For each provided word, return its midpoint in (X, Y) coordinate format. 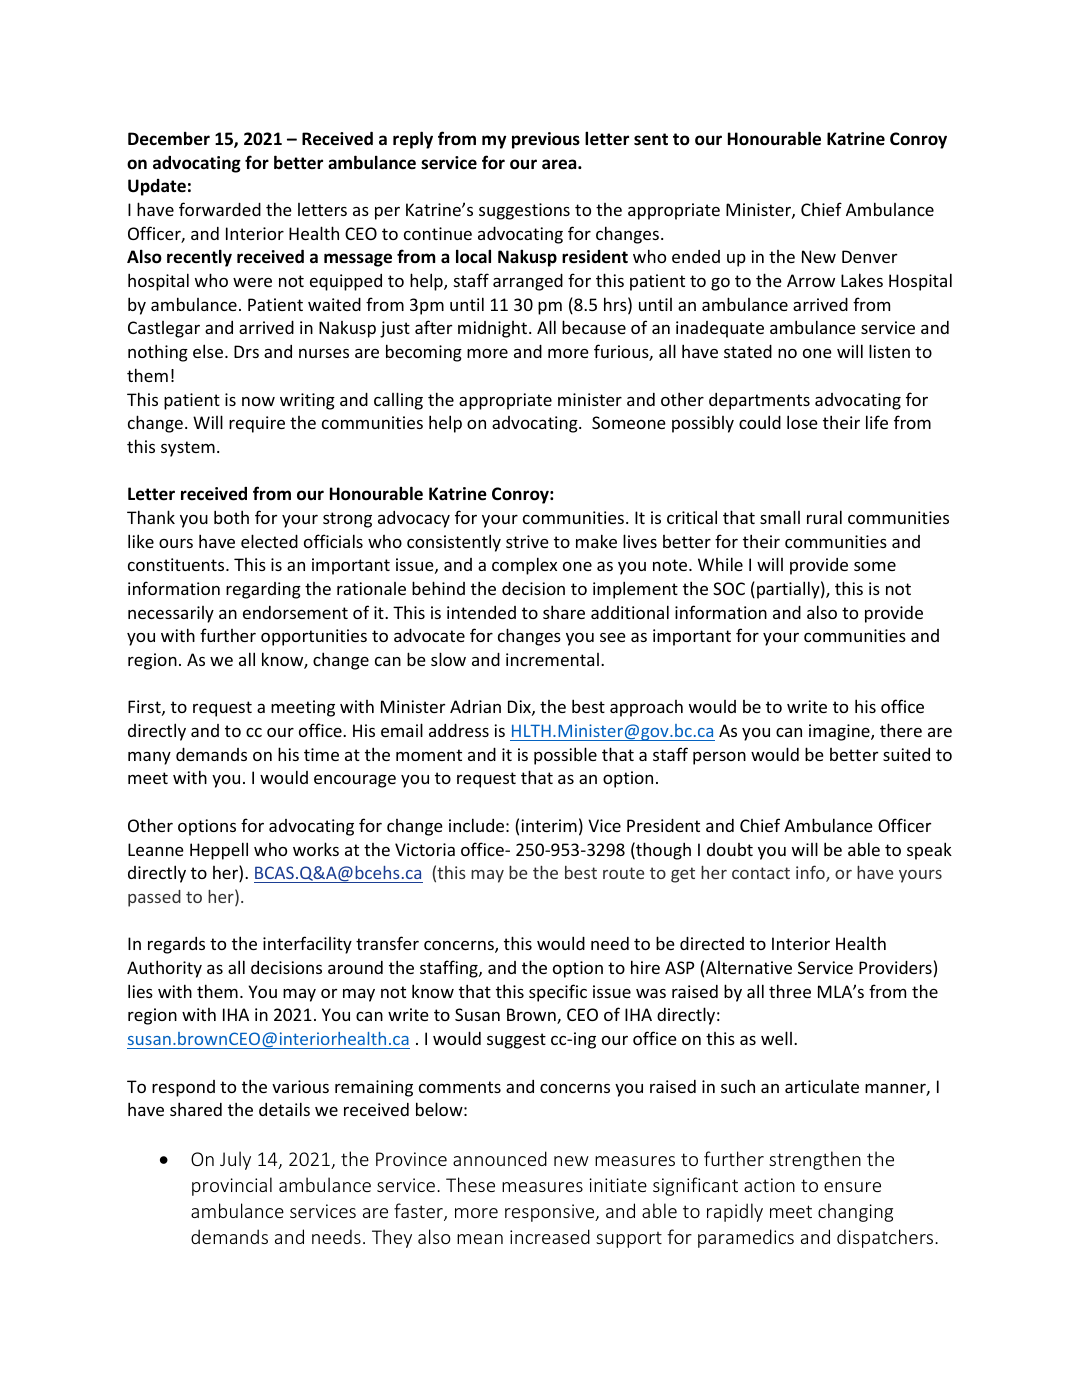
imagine (840, 732)
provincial (232, 1186)
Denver (869, 256)
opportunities (314, 637)
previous (546, 140)
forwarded (220, 209)
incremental (552, 659)
